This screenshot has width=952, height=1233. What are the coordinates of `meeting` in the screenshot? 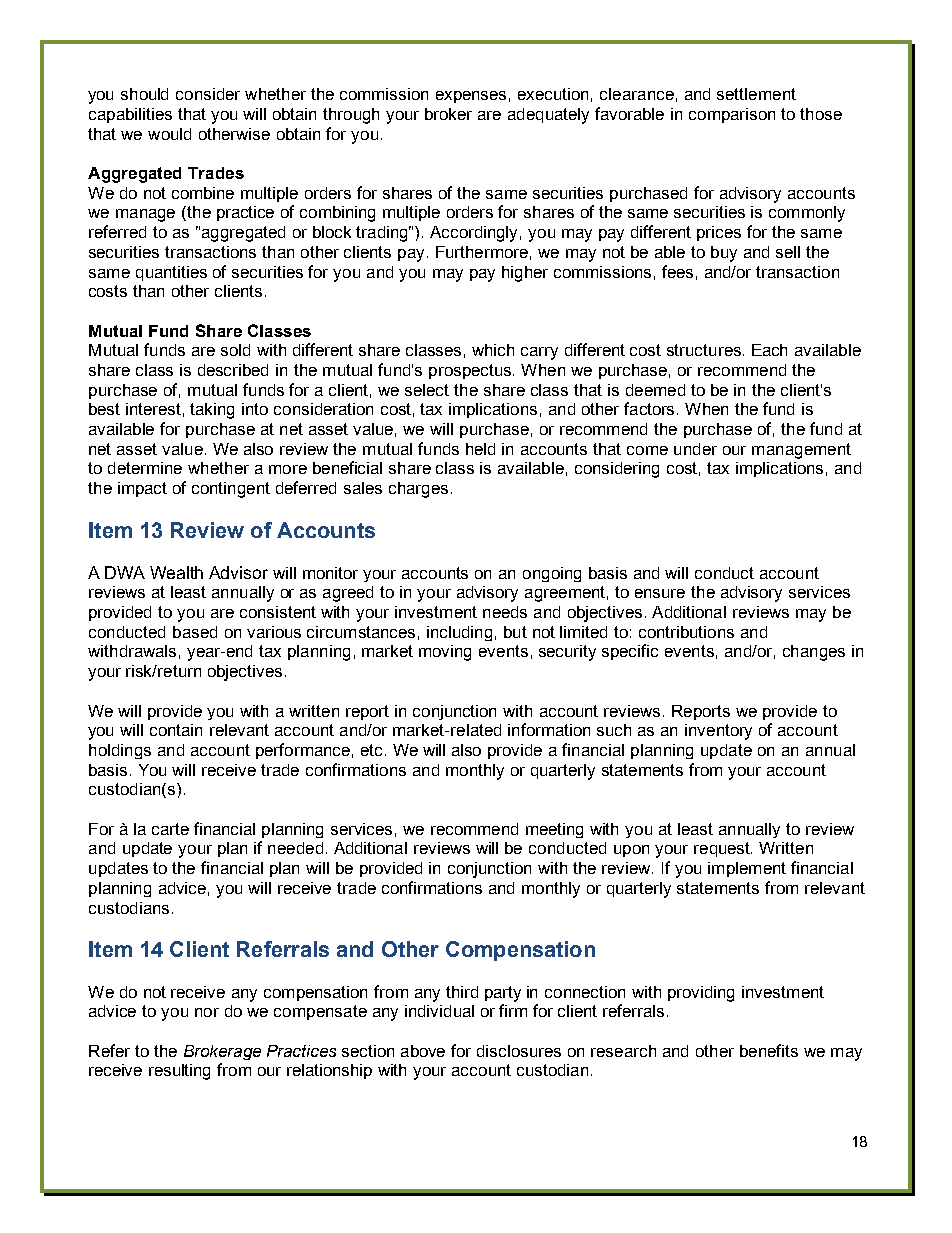 It's located at (554, 830).
